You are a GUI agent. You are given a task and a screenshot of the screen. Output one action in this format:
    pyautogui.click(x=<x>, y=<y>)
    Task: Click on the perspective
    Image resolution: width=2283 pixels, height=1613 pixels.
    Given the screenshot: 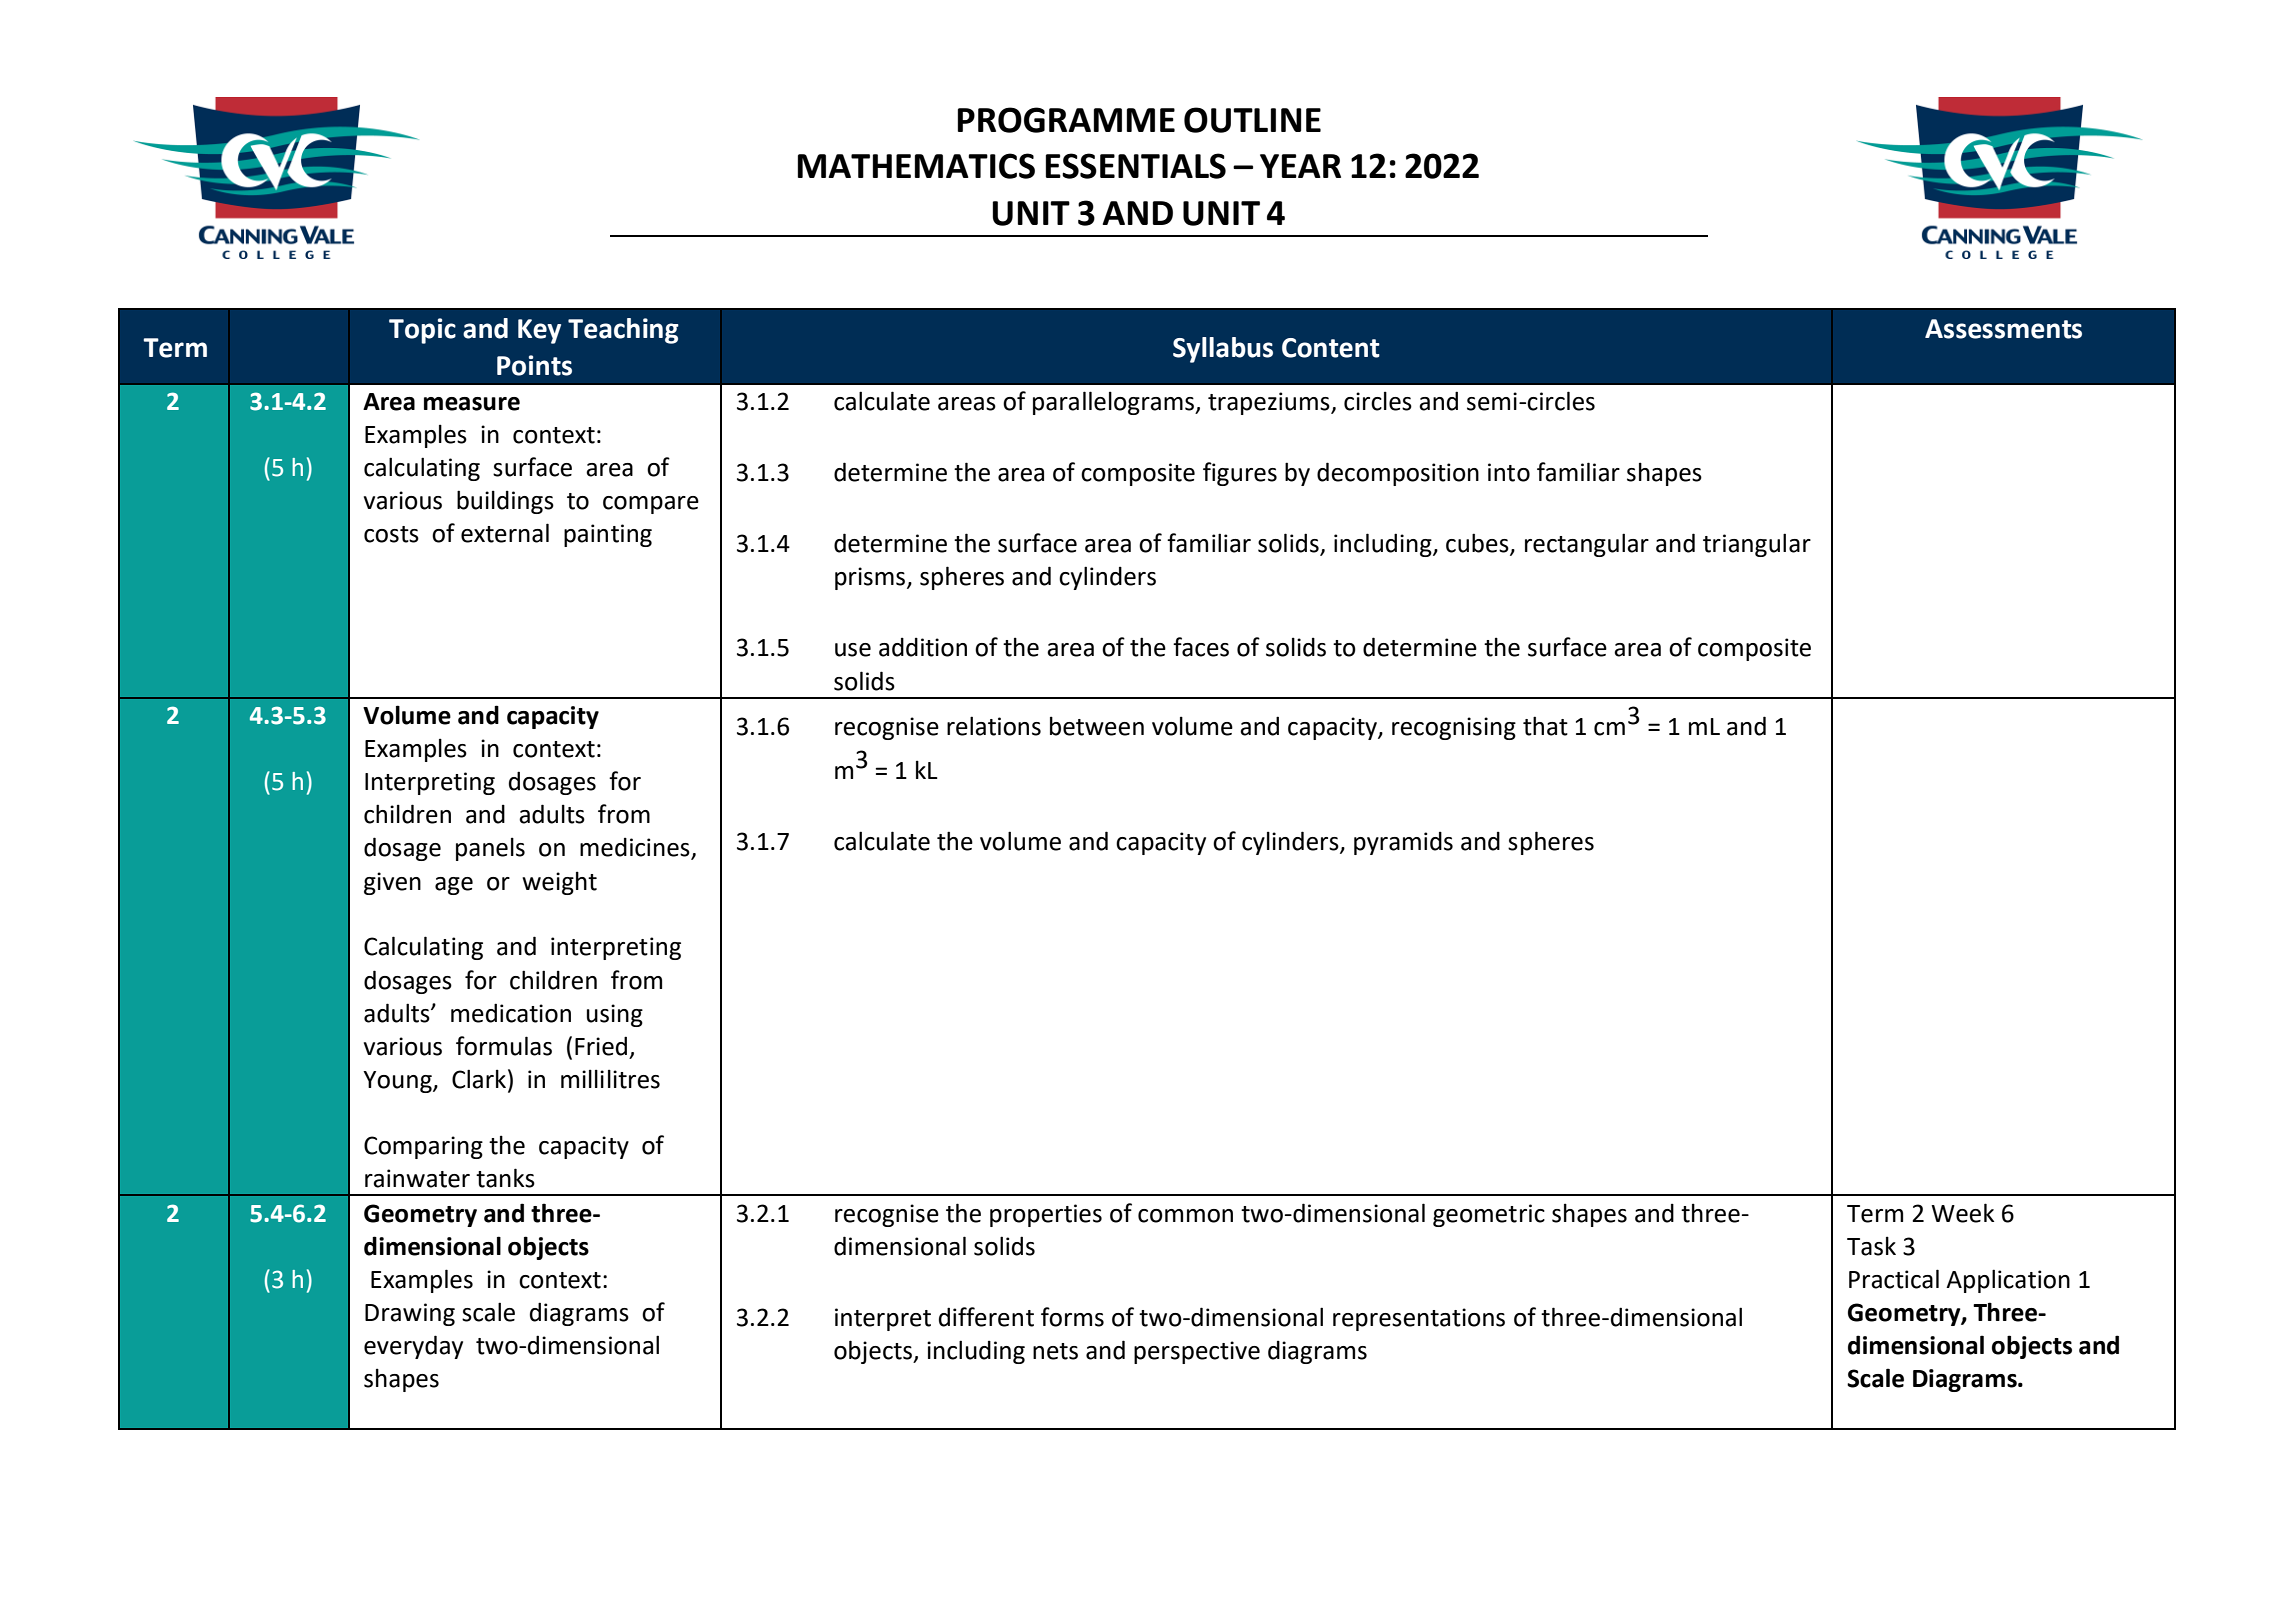 What is the action you would take?
    pyautogui.click(x=1197, y=1352)
